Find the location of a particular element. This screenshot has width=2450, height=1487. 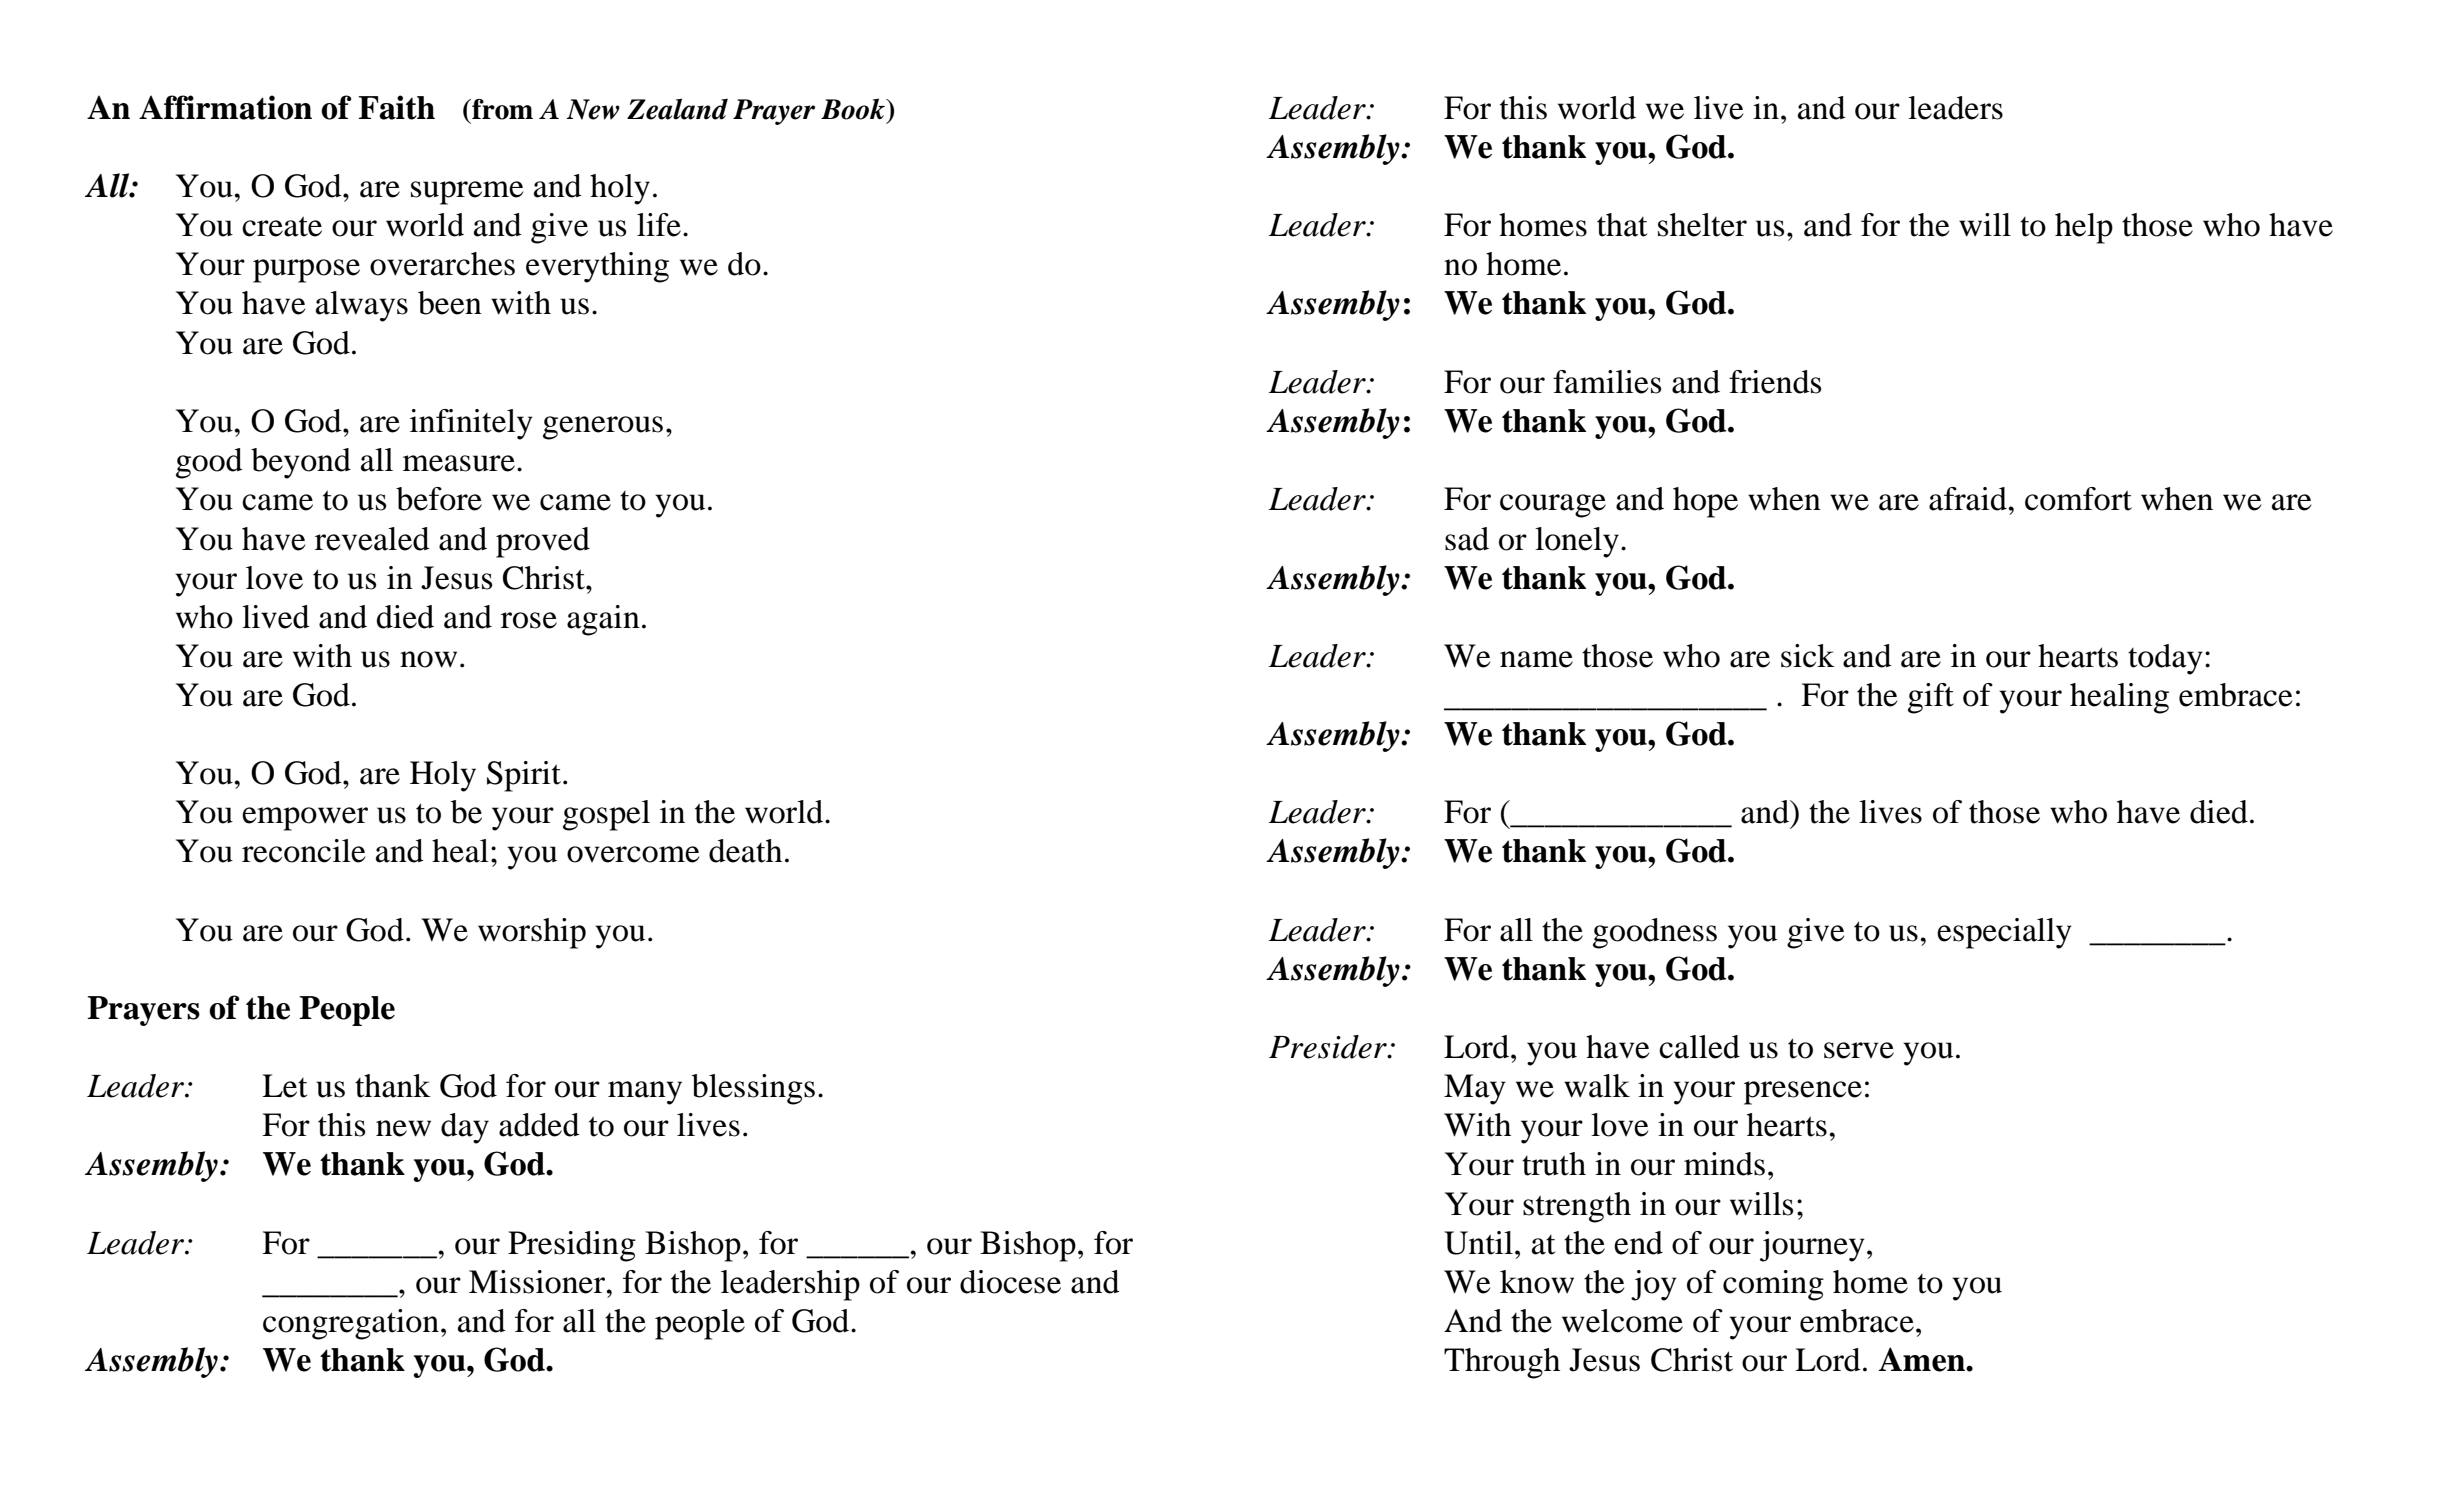

name is located at coordinates (1536, 659).
